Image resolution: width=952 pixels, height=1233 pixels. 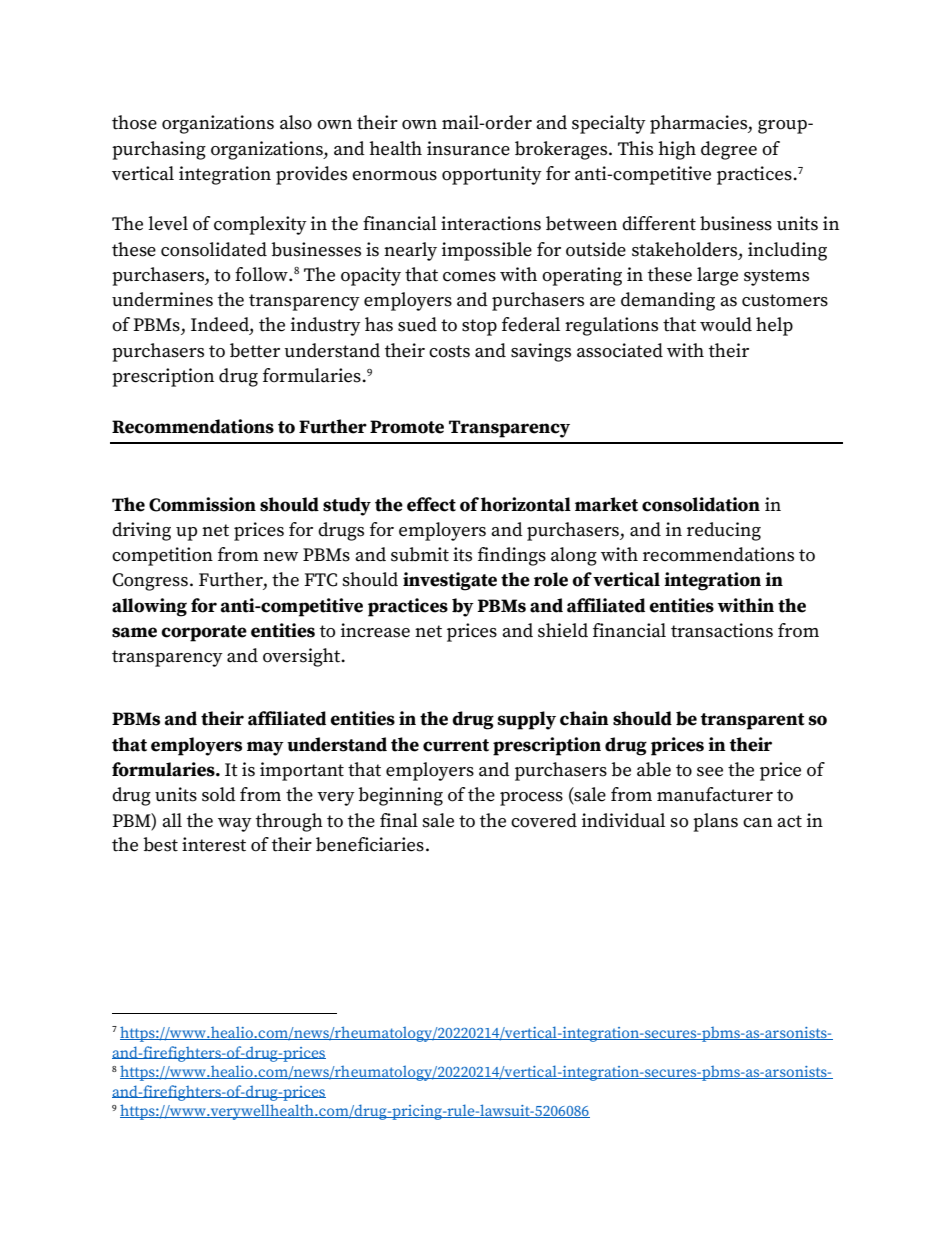 What do you see at coordinates (468, 148) in the screenshot?
I see `insurance` at bounding box center [468, 148].
